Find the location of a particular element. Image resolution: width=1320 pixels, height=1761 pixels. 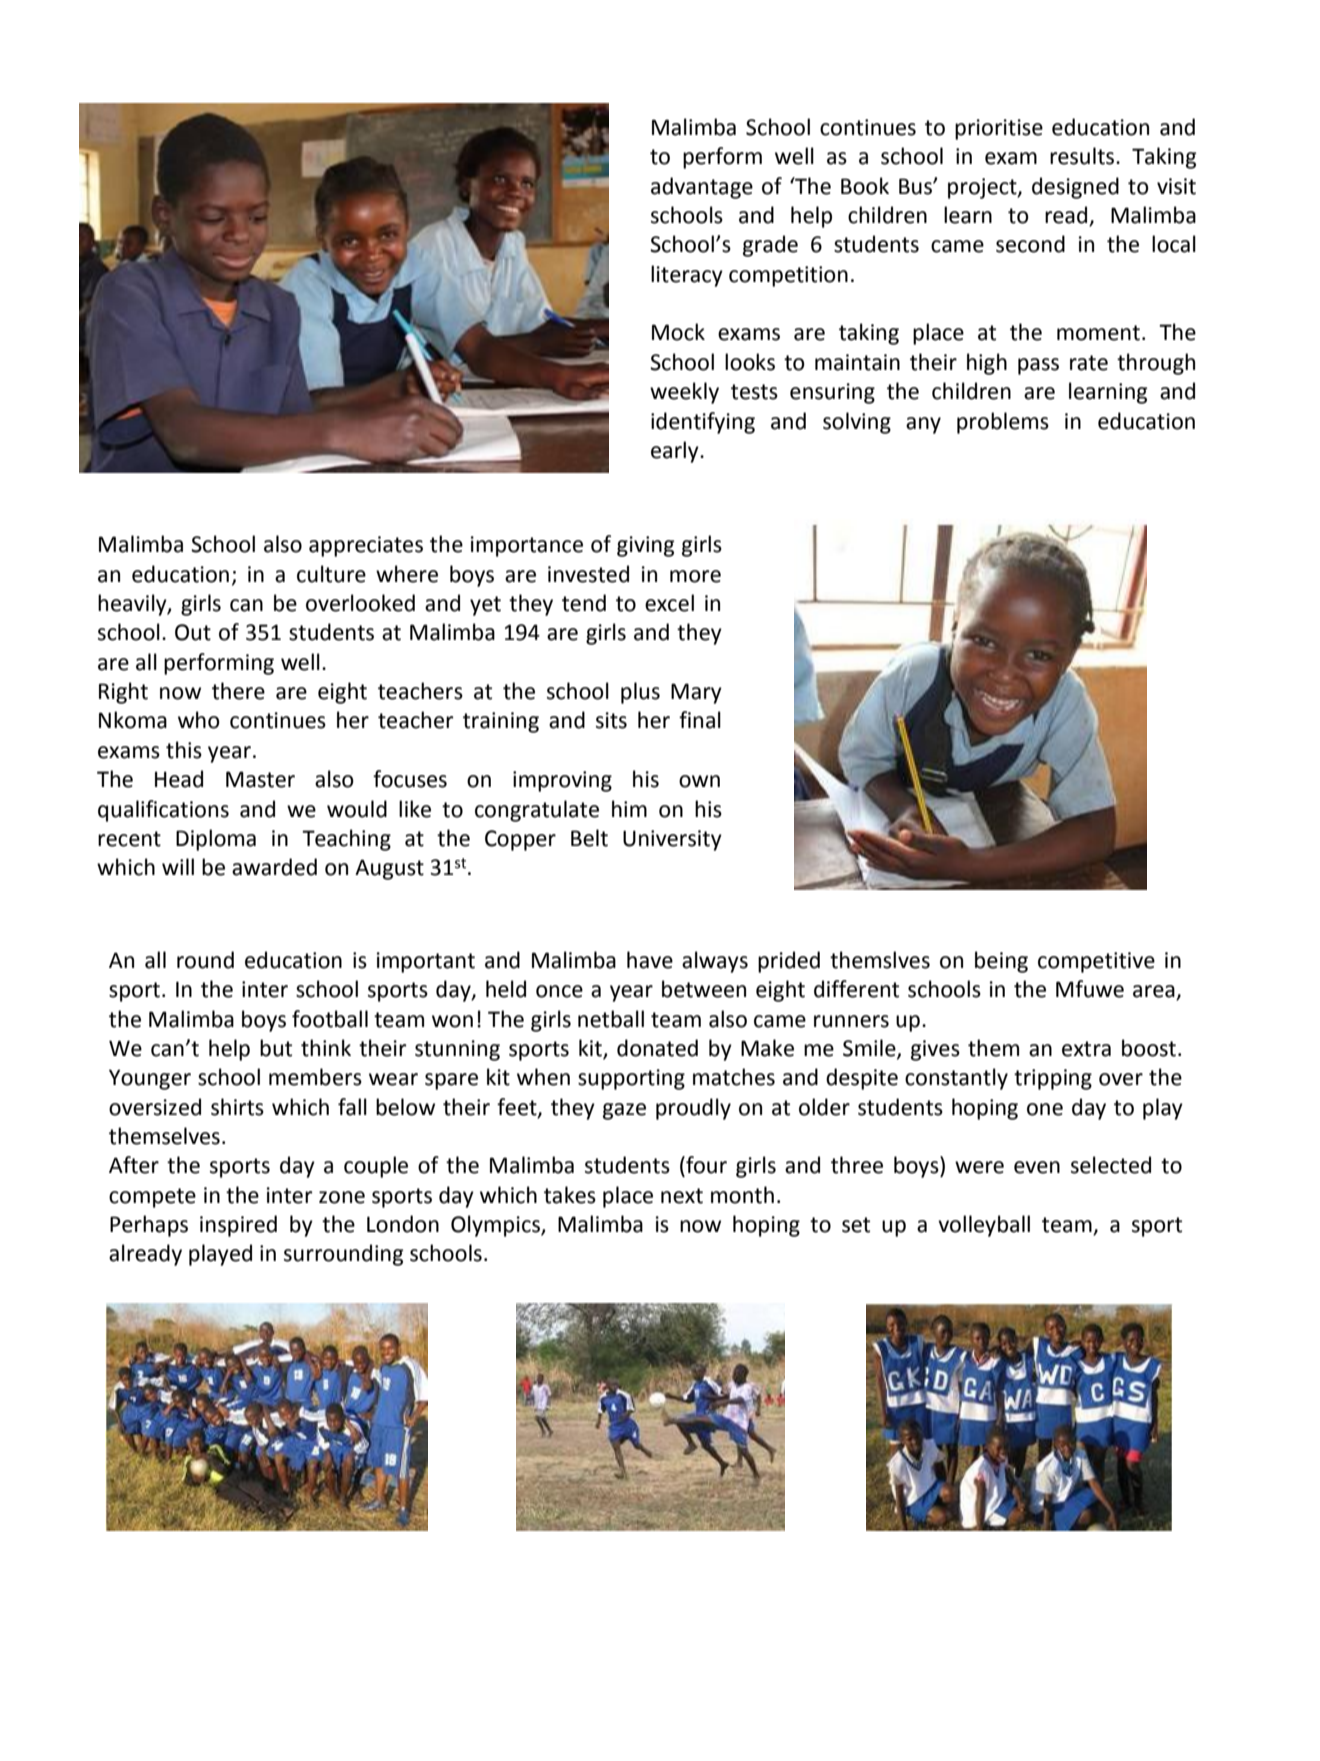

Diploma is located at coordinates (216, 840).
